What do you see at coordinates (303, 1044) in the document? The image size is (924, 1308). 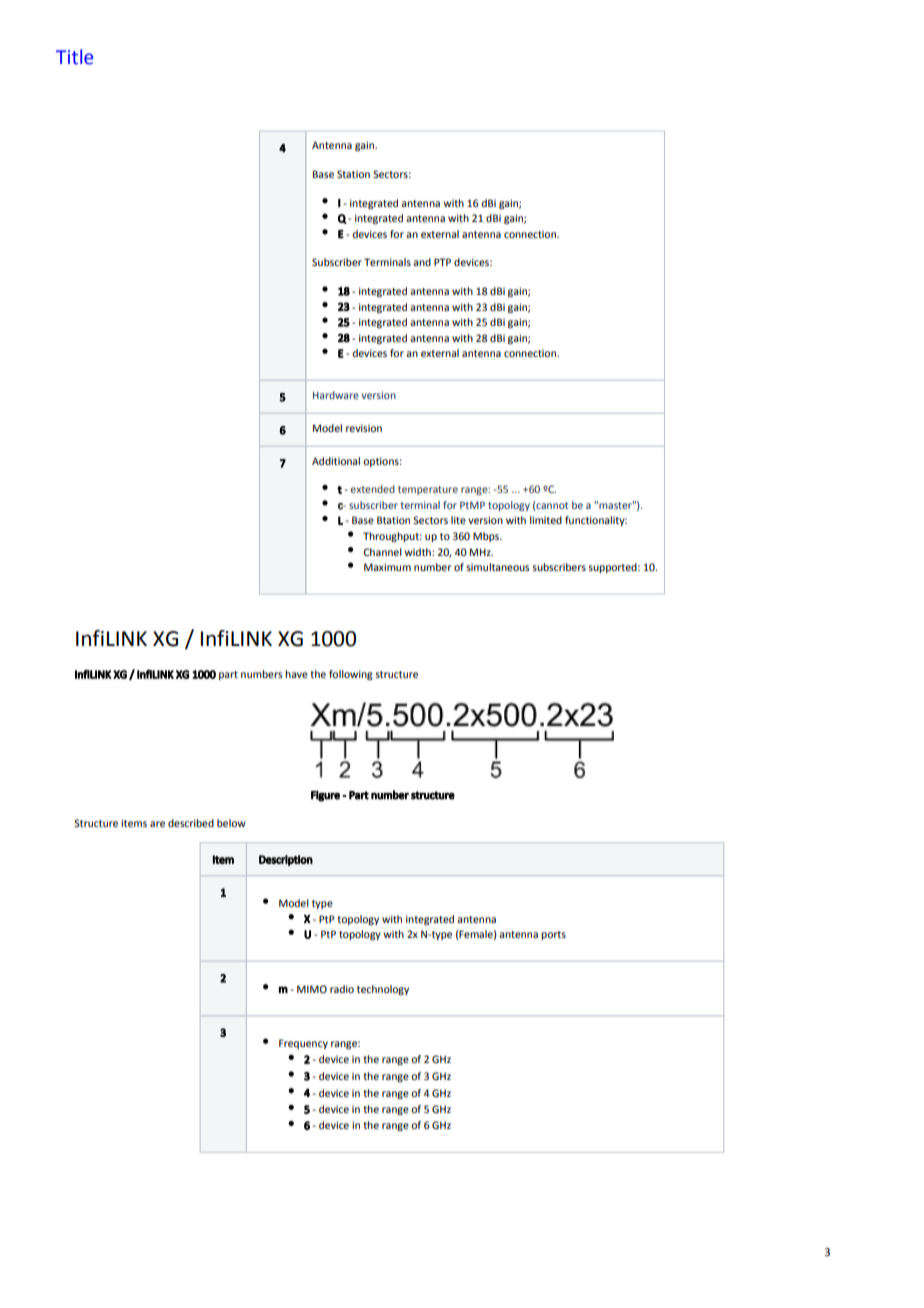 I see `Frequency` at bounding box center [303, 1044].
